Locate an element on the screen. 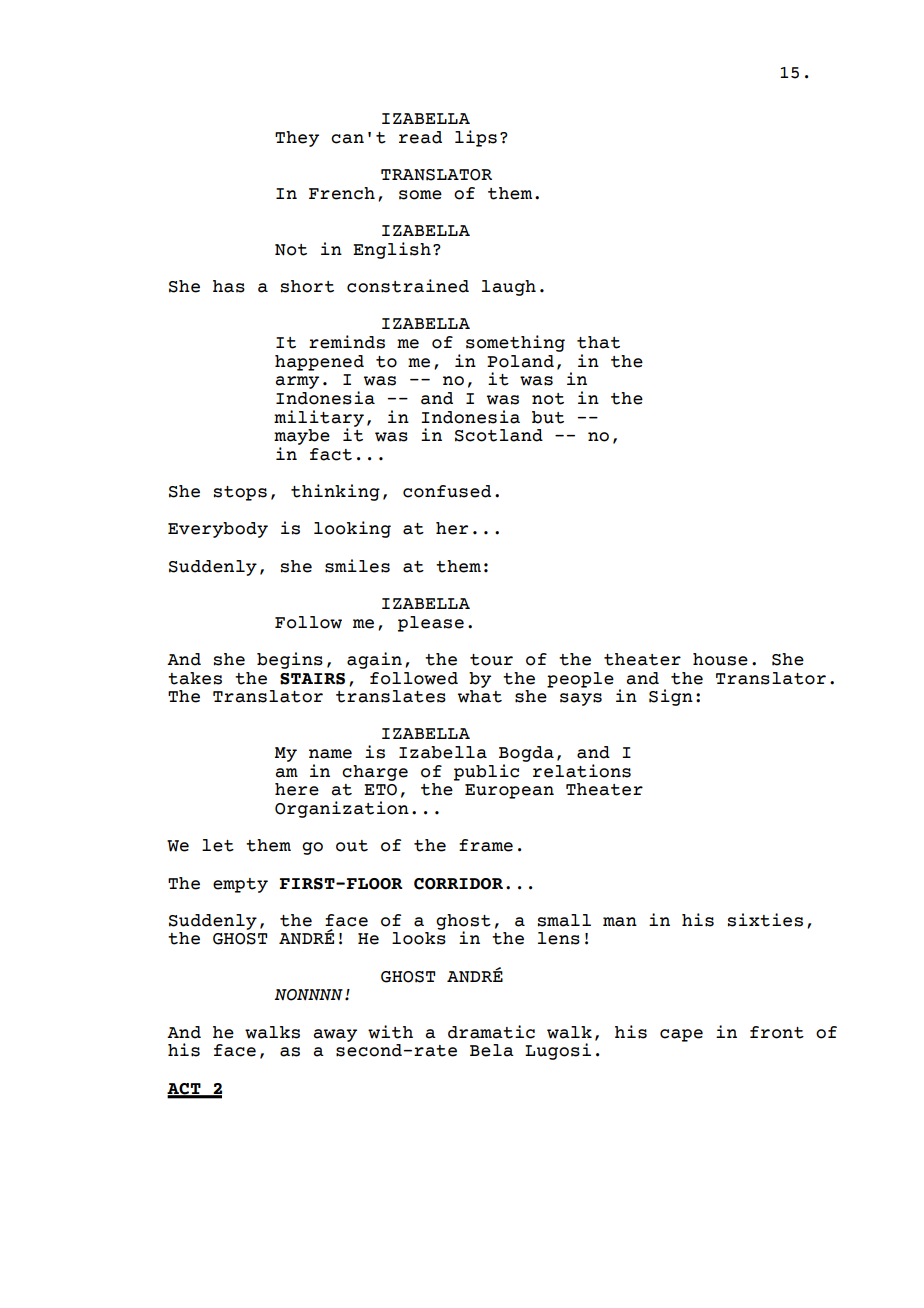  away is located at coordinates (335, 1035).
